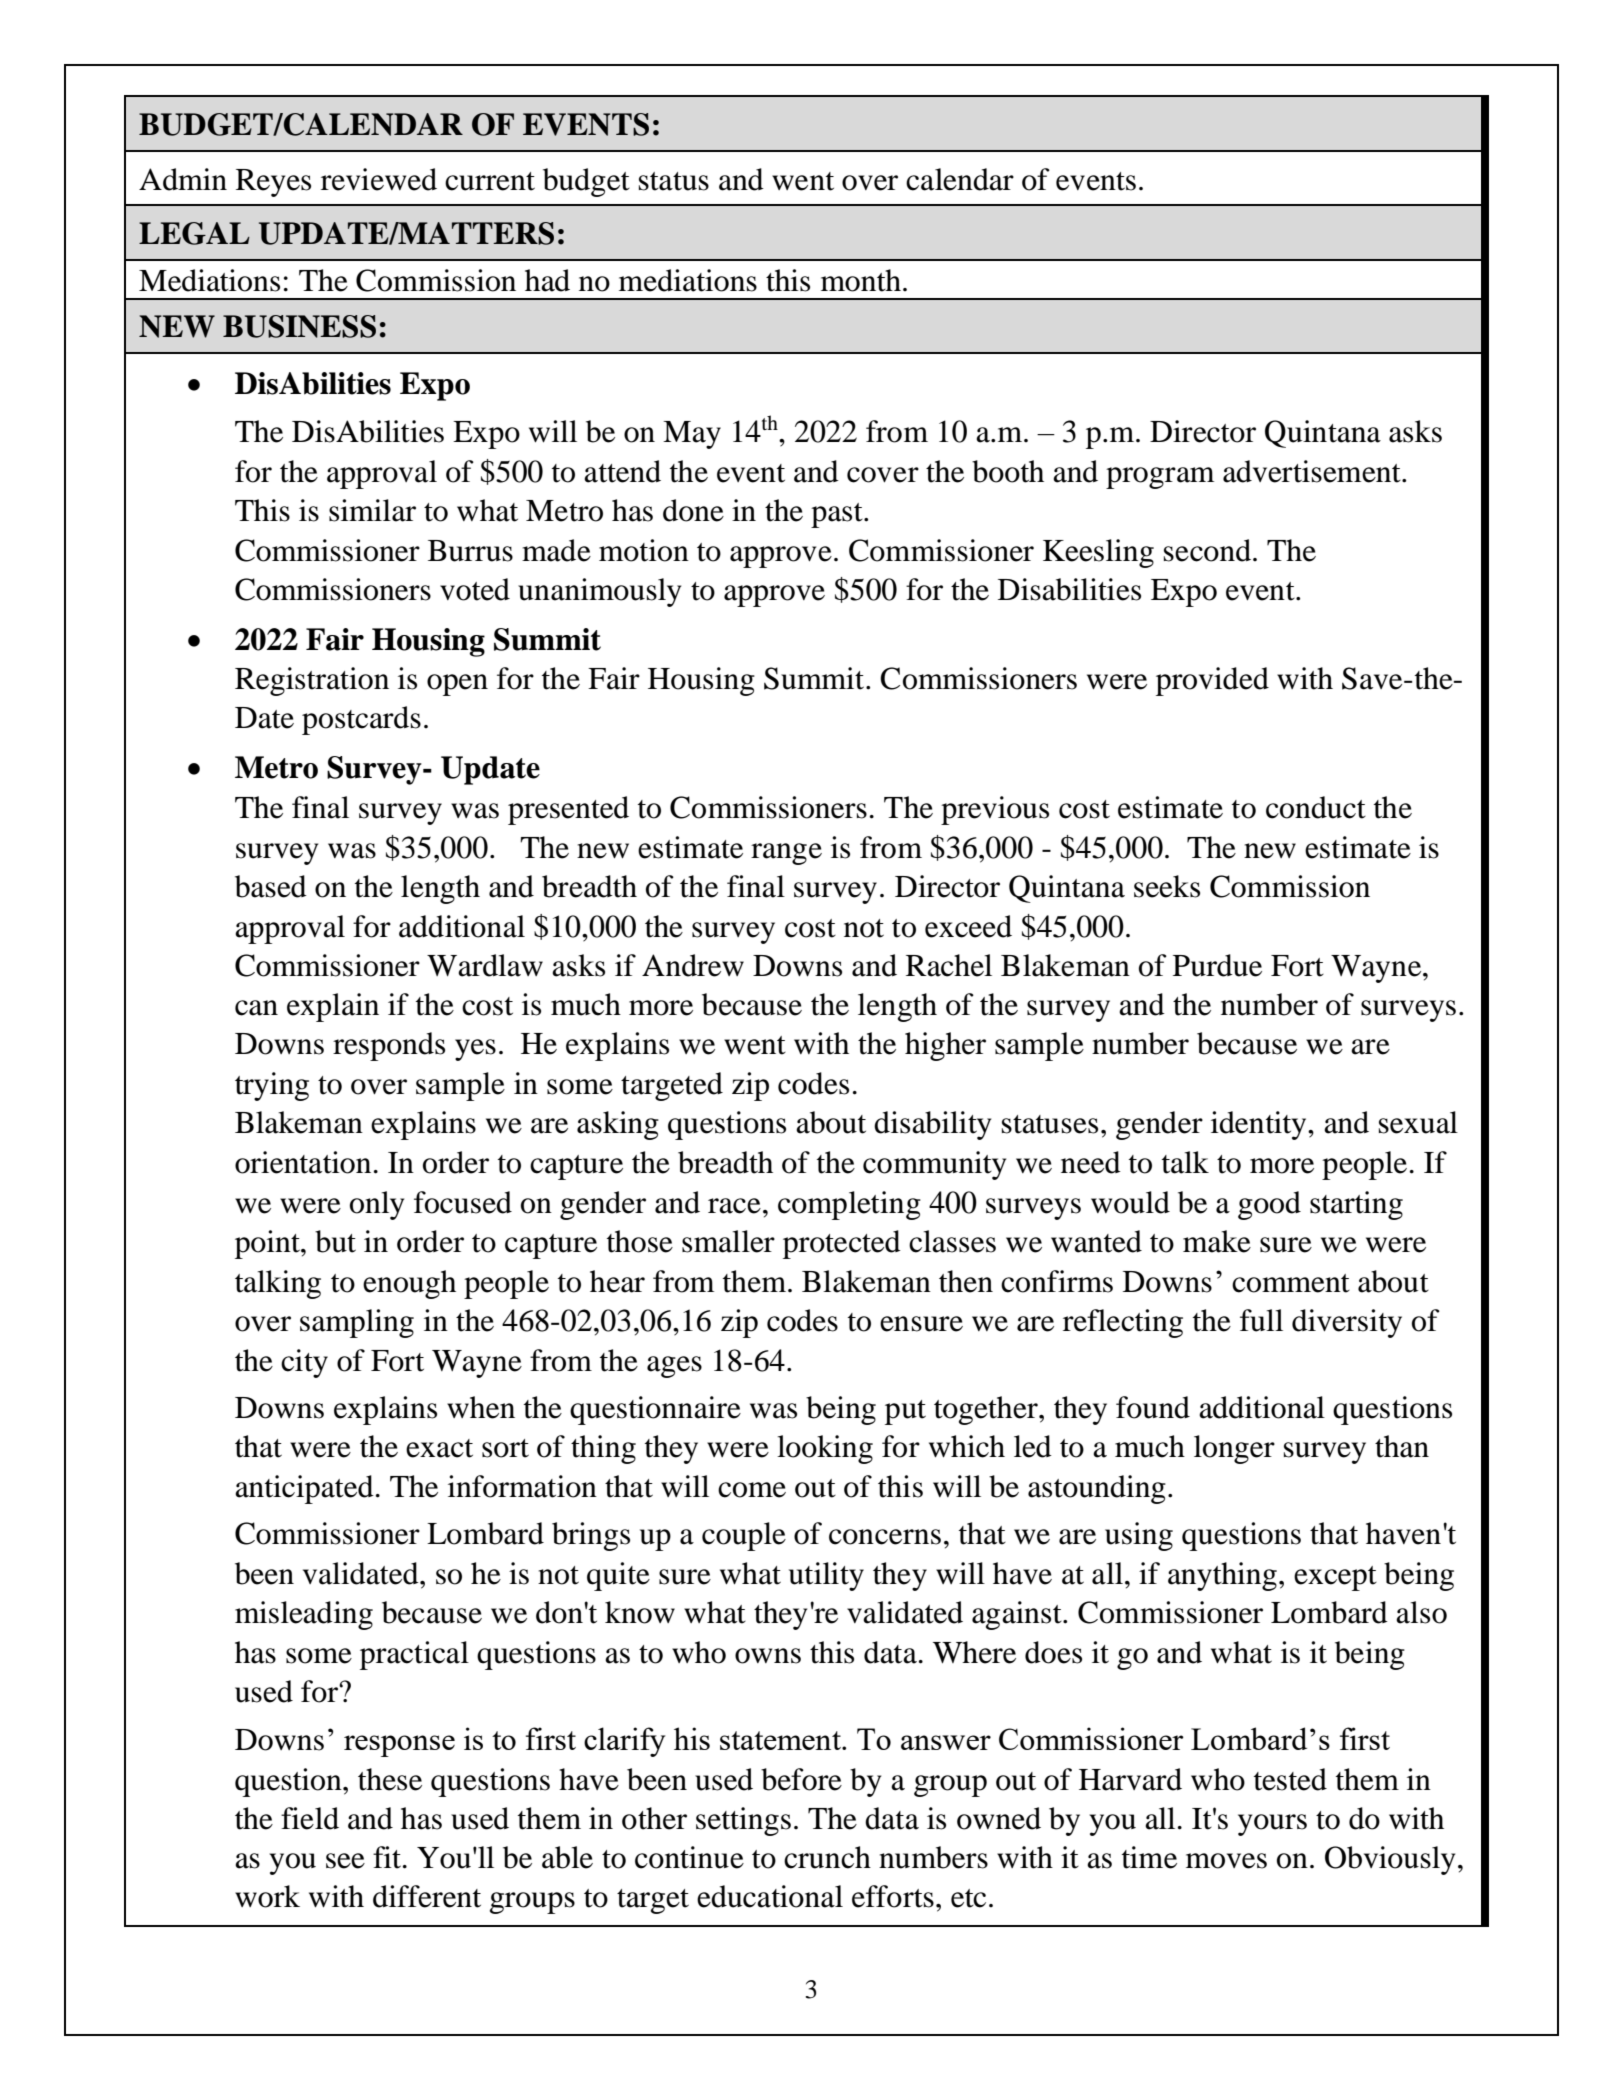 The width and height of the image is (1622, 2099). What do you see at coordinates (1316, 807) in the image?
I see `conduct` at bounding box center [1316, 807].
